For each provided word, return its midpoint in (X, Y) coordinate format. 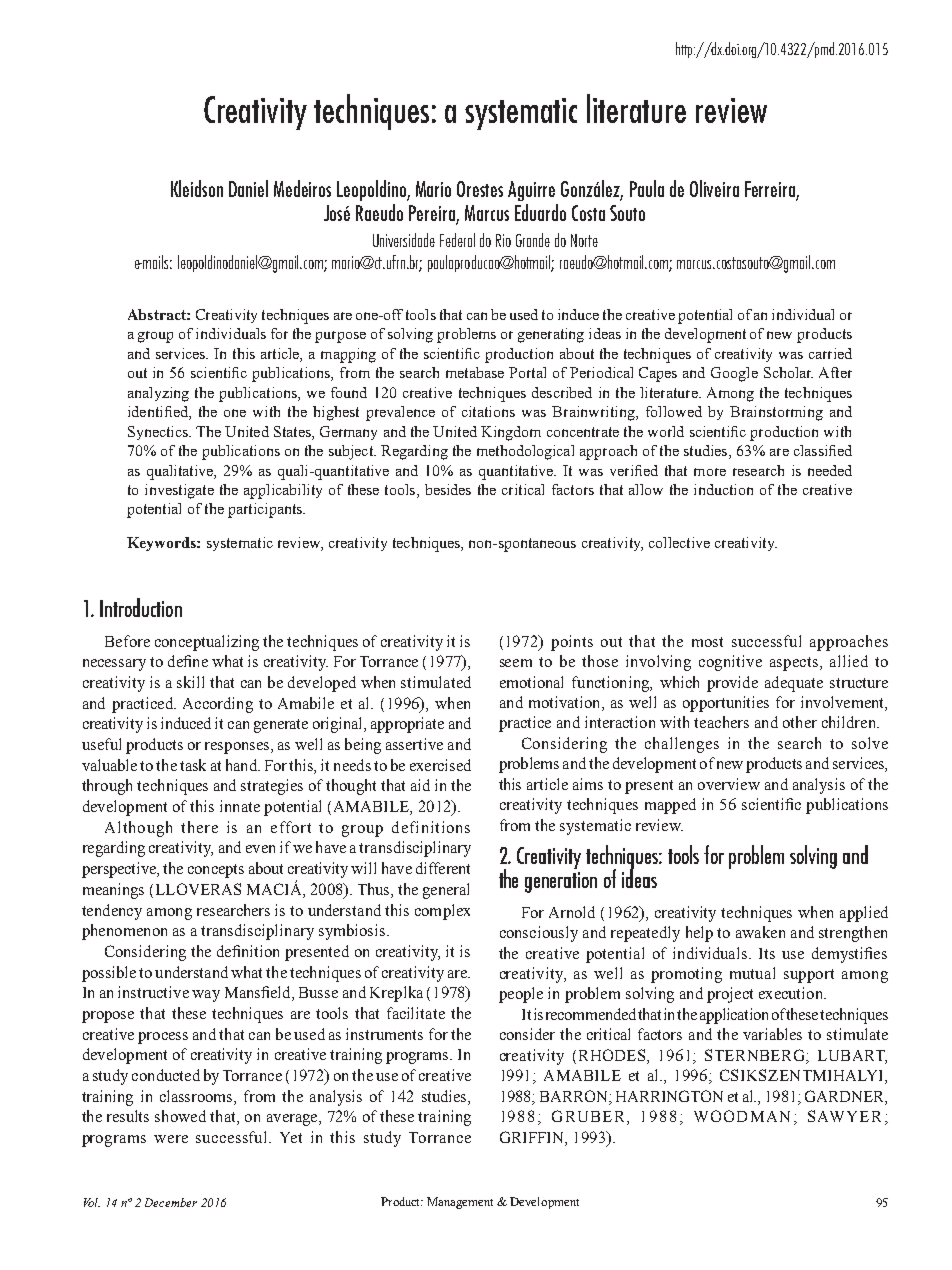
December (171, 1202)
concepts (216, 871)
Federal (457, 240)
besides (448, 489)
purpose (340, 337)
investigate (179, 491)
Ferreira (771, 190)
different (443, 868)
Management (460, 1203)
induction (723, 489)
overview (729, 784)
